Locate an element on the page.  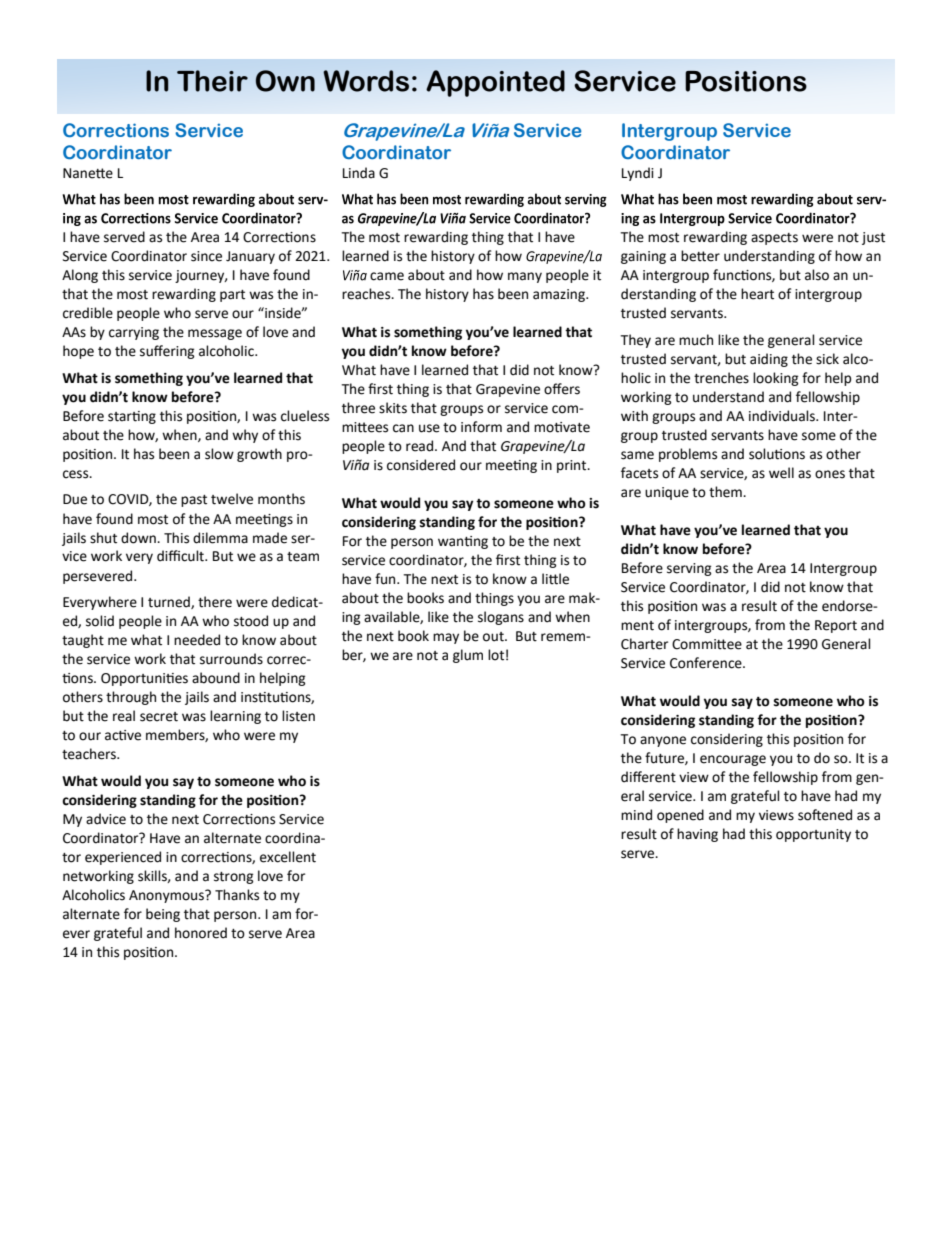
inform is located at coordinates (481, 427).
